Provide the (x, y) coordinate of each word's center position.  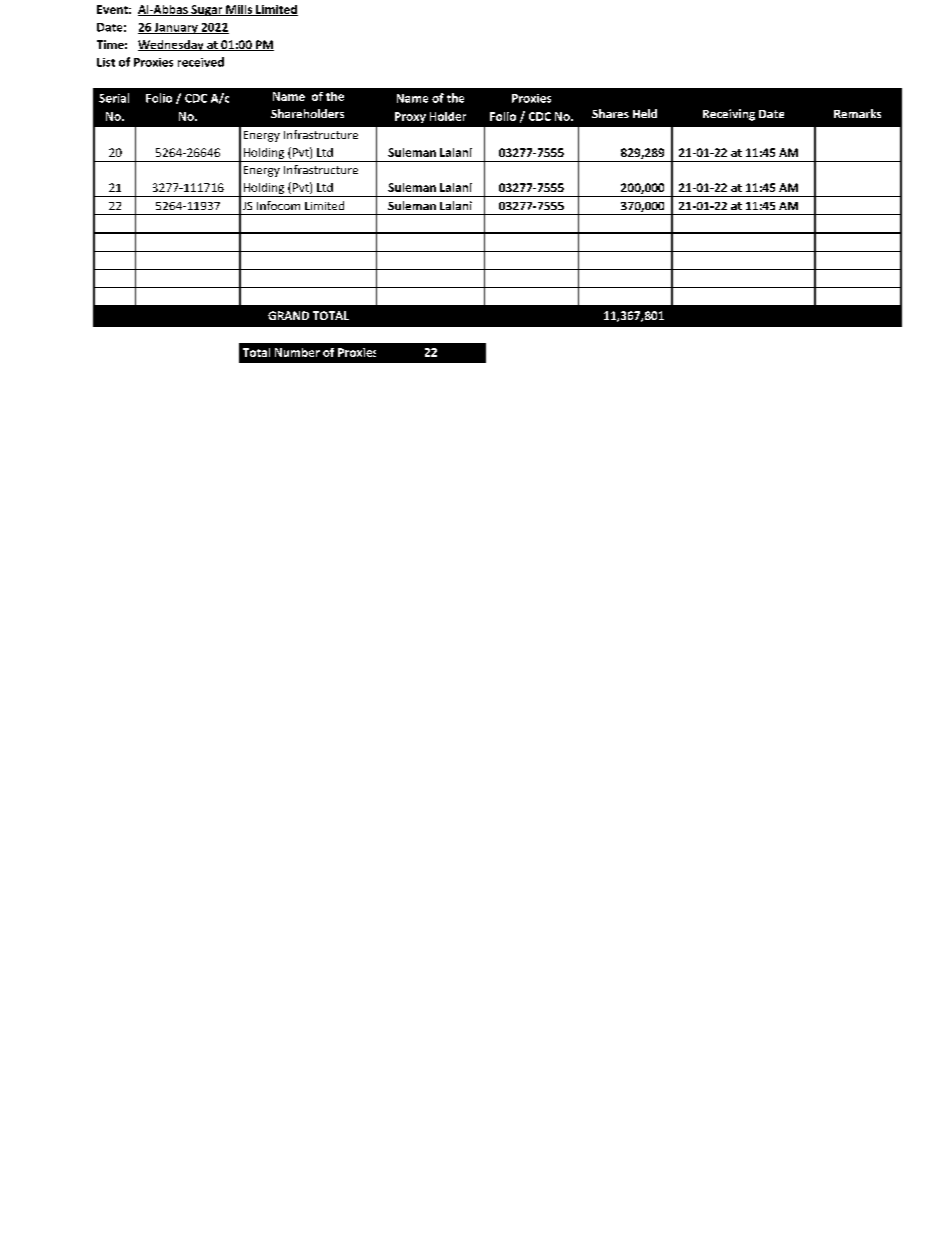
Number (297, 352)
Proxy (410, 117)
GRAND (288, 315)
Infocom (278, 205)
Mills (239, 10)
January (176, 28)
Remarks (857, 113)
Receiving (729, 115)
